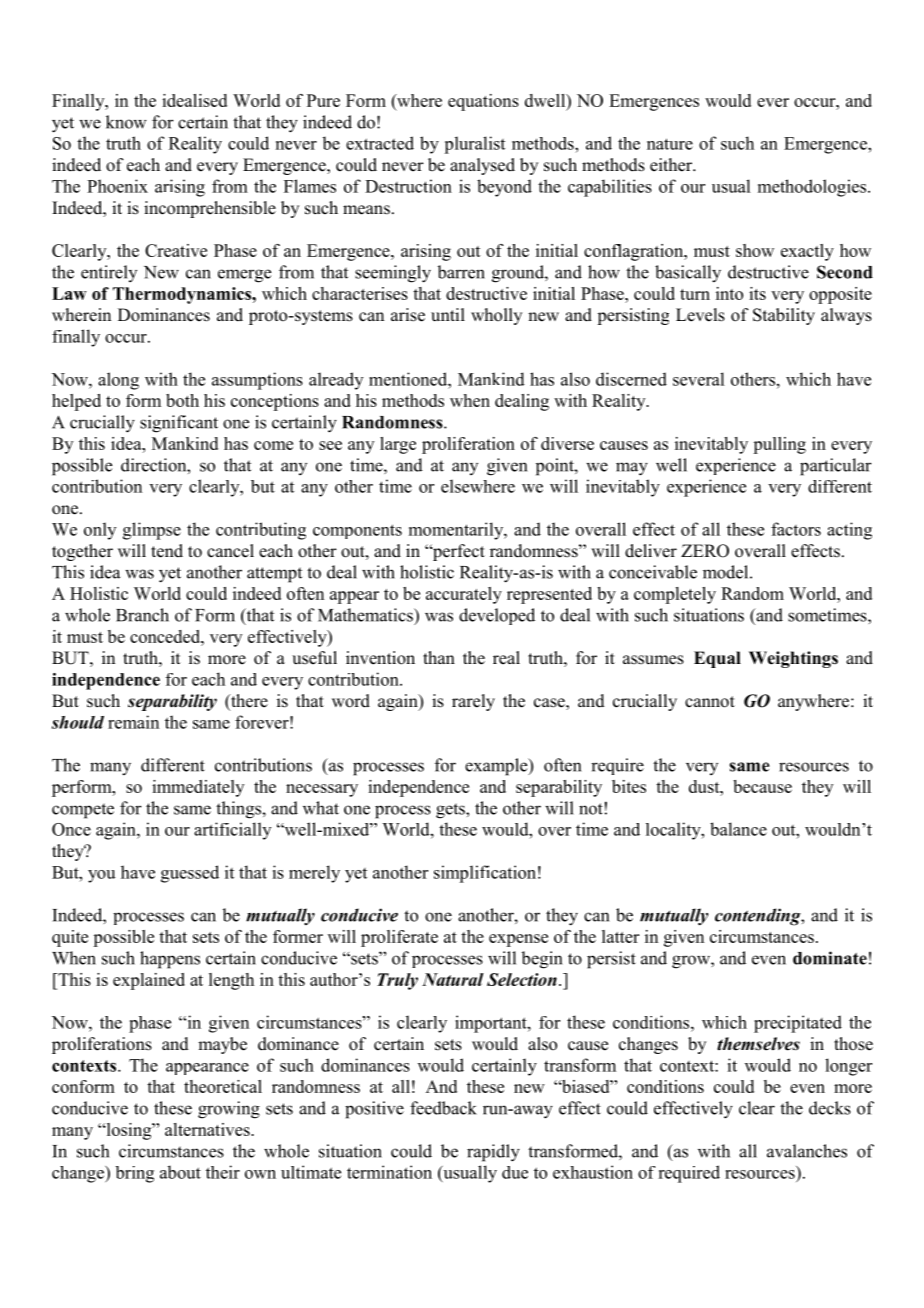 The width and height of the document is (924, 1308). What do you see at coordinates (474, 145) in the document?
I see `pluralist` at bounding box center [474, 145].
